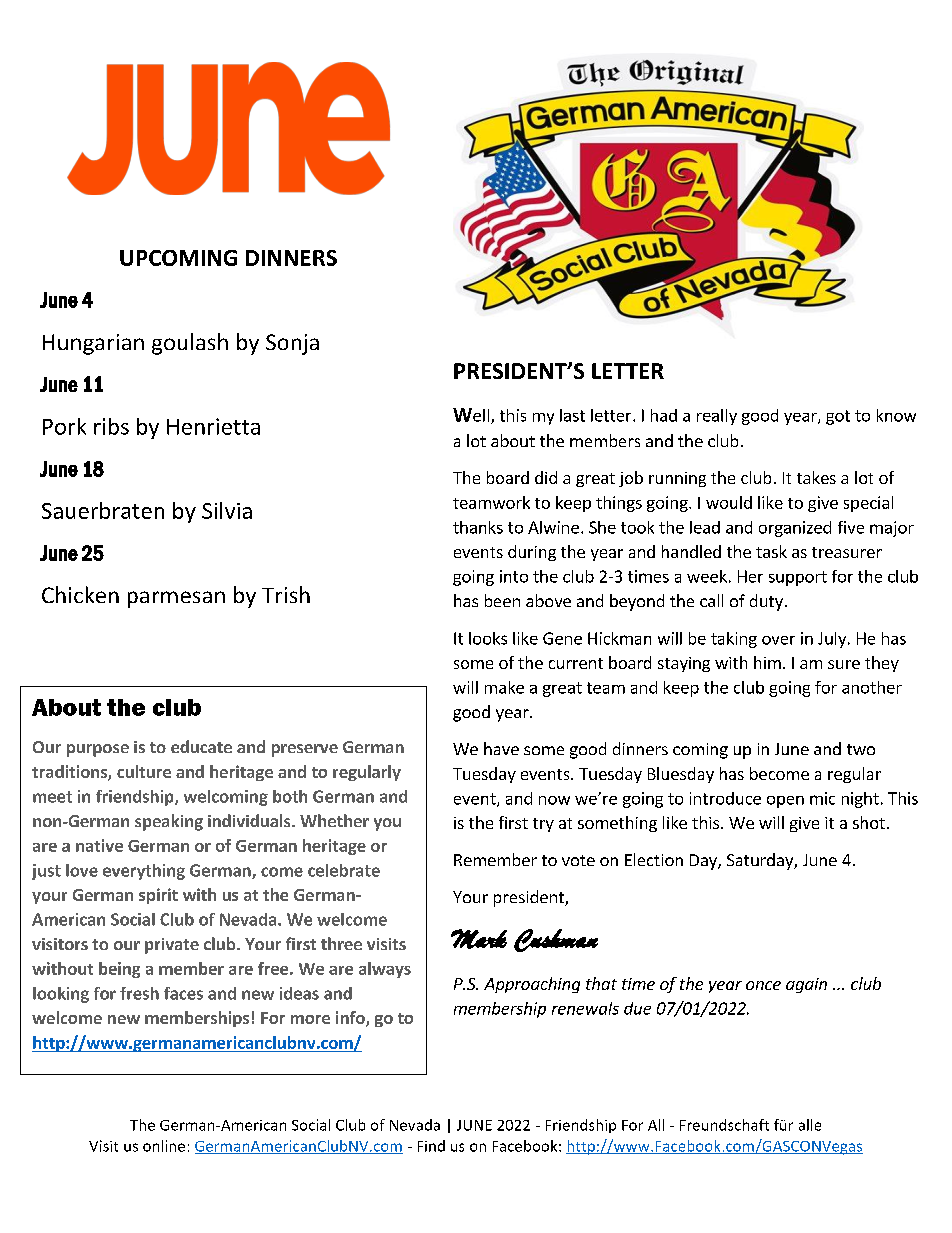 This image has width=952, height=1233. I want to click on Find, so click(431, 1146).
